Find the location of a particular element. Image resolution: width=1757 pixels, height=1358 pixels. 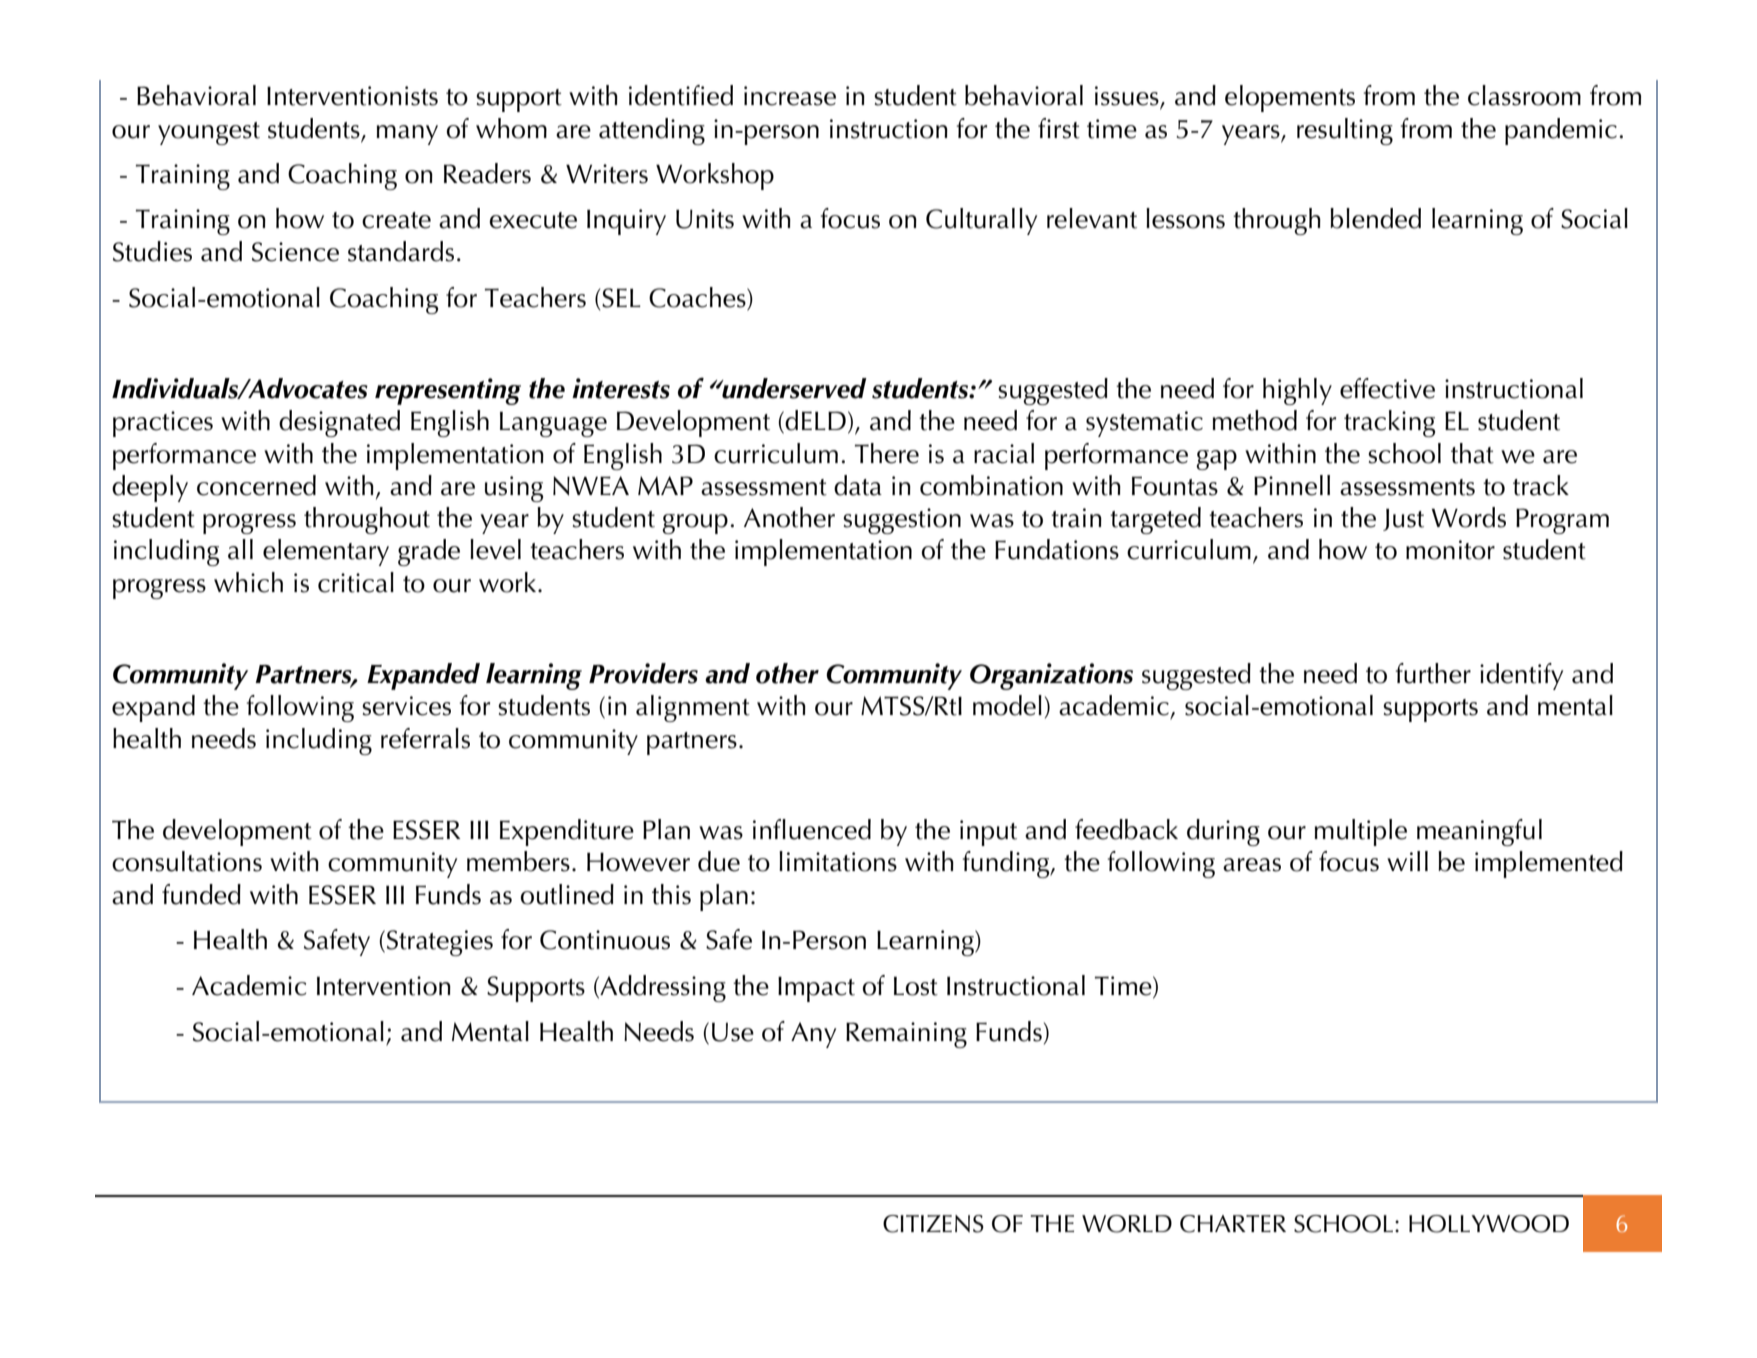

many is located at coordinates (407, 135).
